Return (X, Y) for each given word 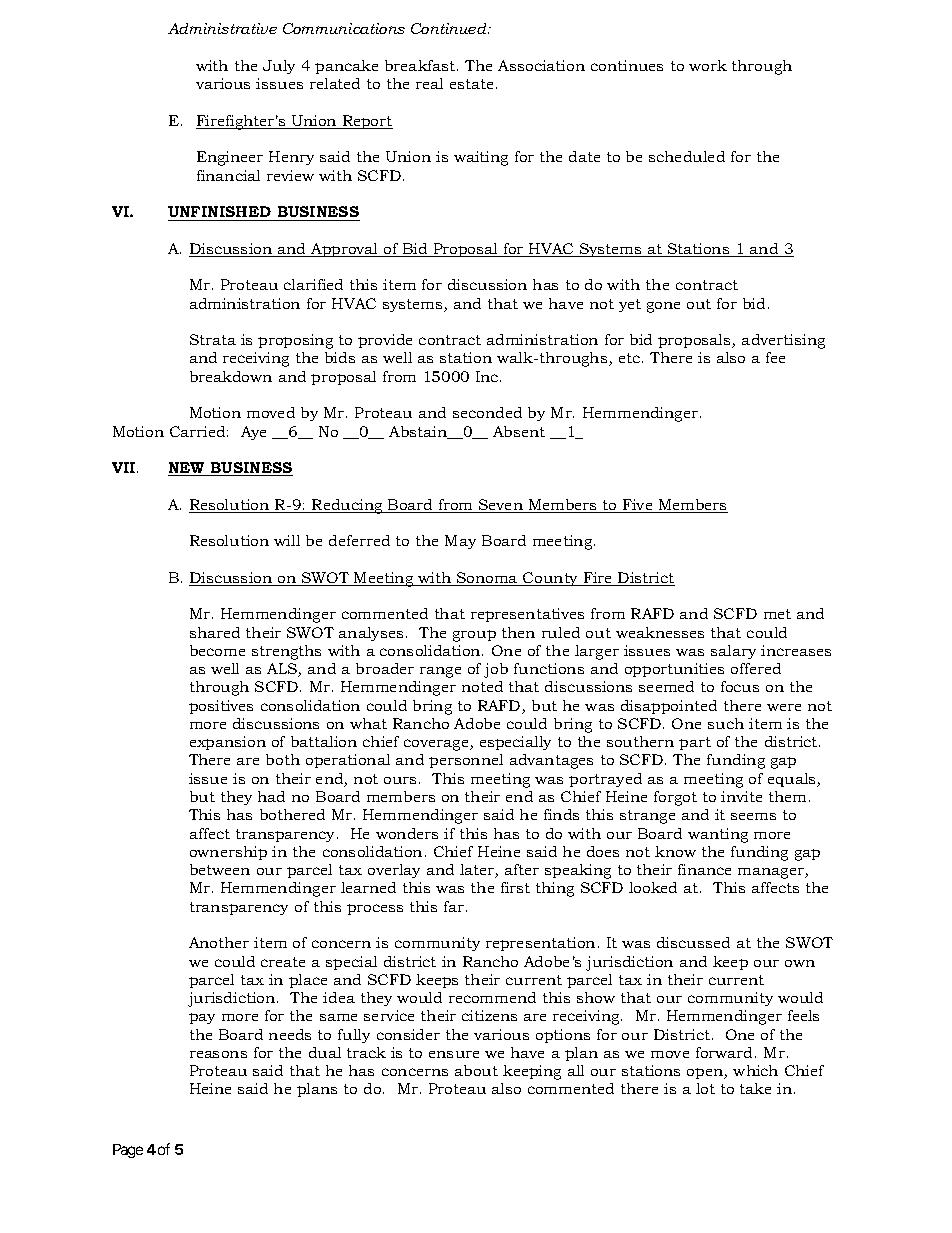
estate (471, 84)
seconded (487, 412)
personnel (466, 761)
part (695, 743)
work (708, 65)
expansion (228, 743)
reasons (218, 1054)
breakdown (231, 376)
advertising (783, 341)
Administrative (222, 28)
